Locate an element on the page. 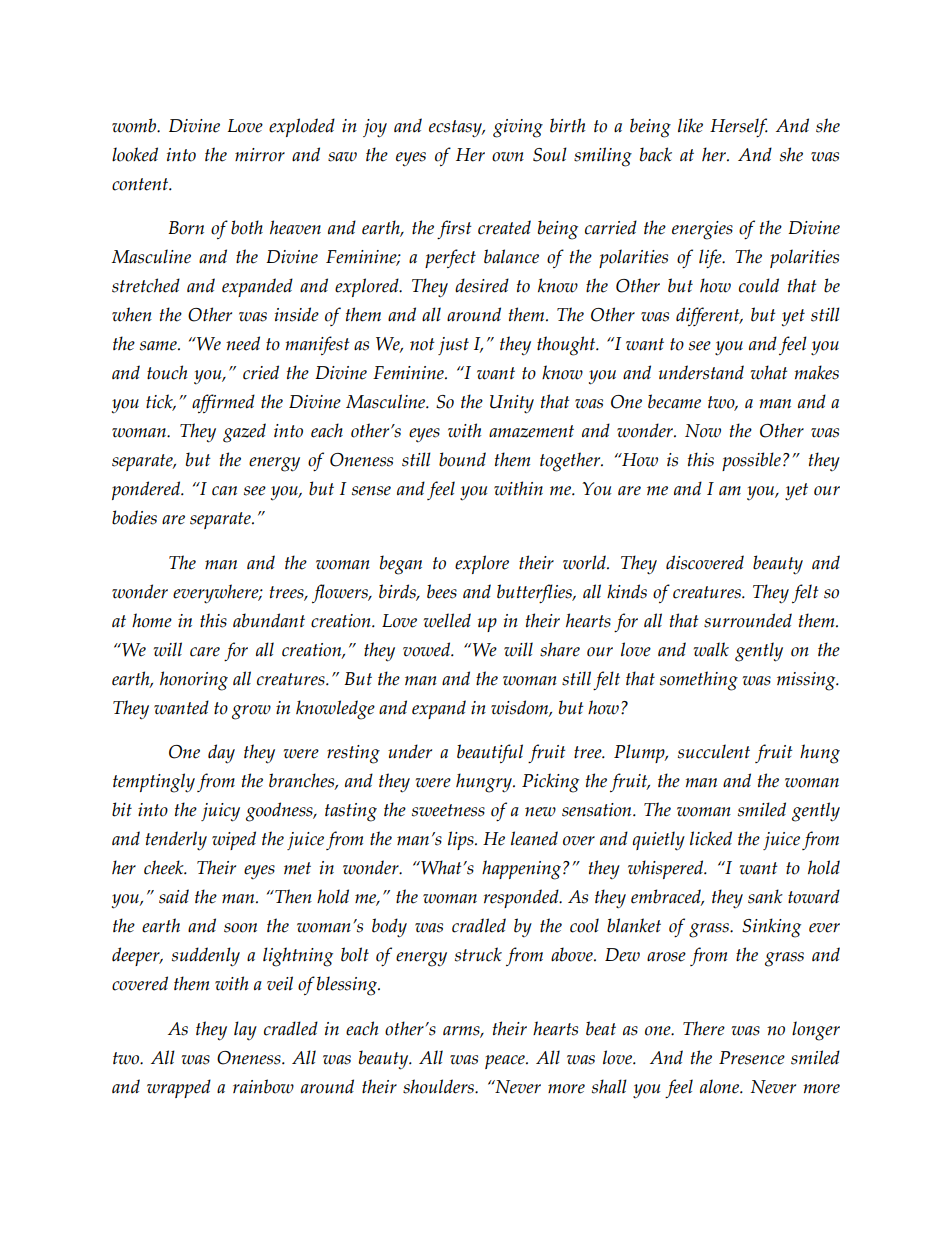 This image has height=1233, width=952. shoulders is located at coordinates (439, 1086).
